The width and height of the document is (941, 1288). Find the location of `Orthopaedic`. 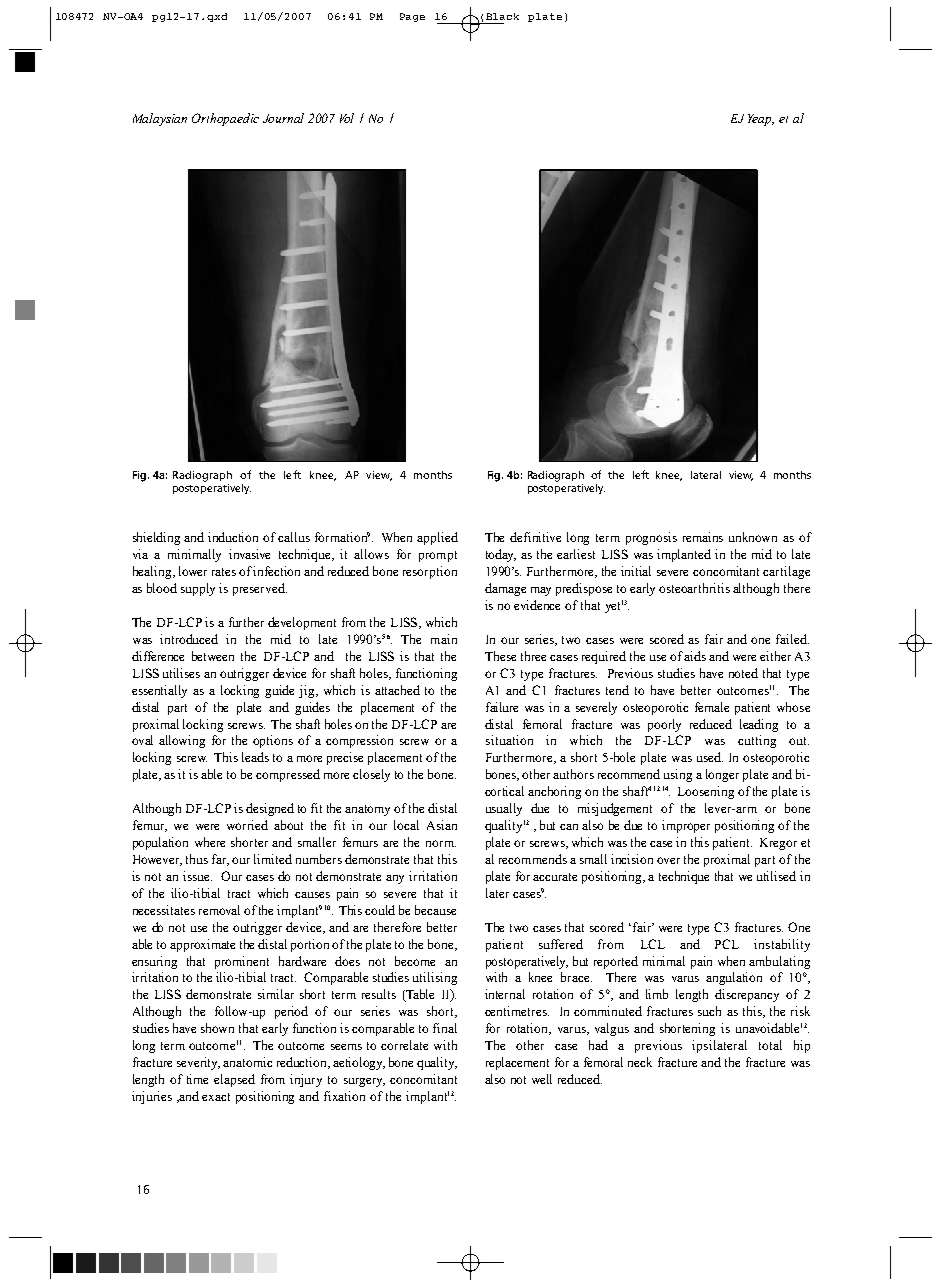

Orthopaedic is located at coordinates (225, 119).
